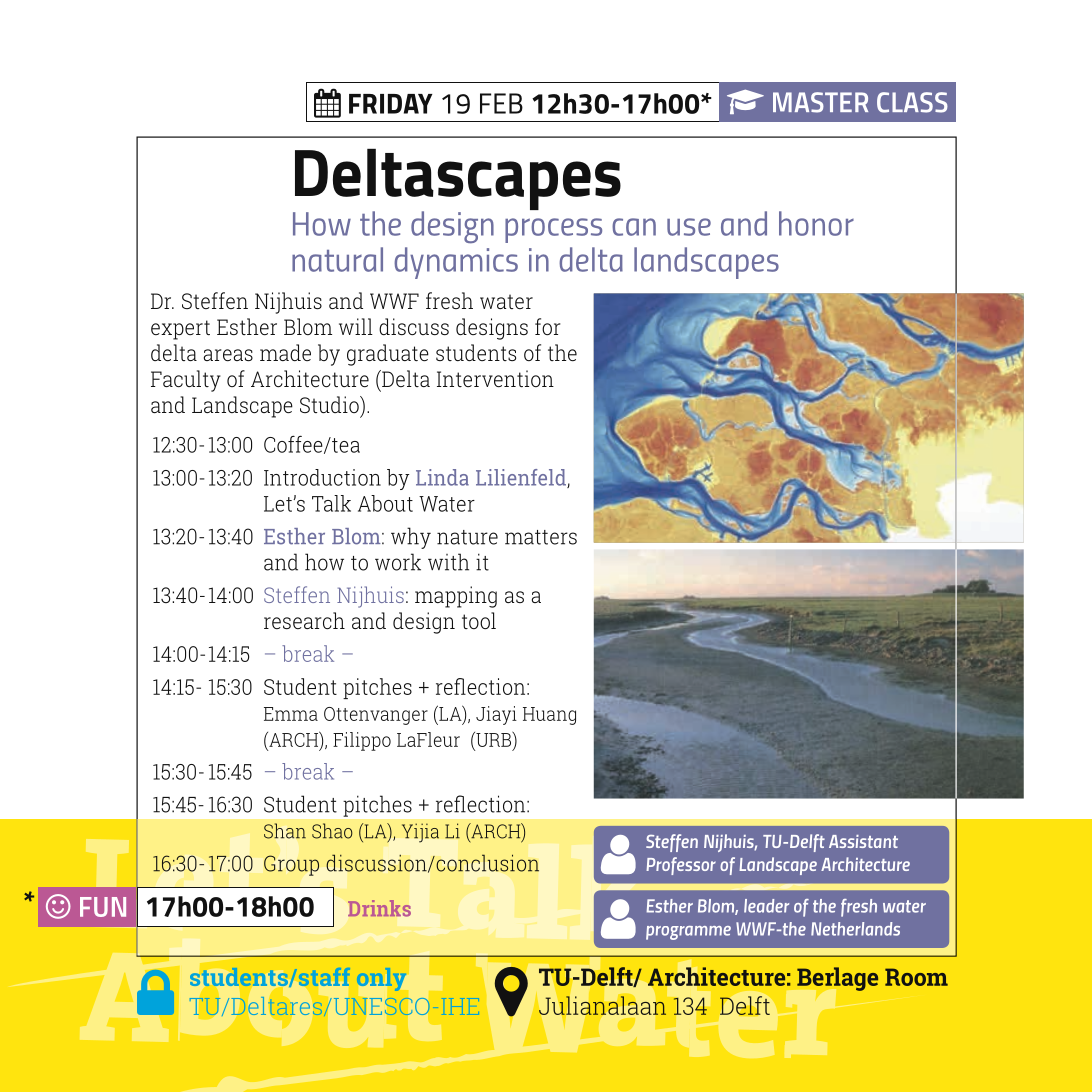 The height and width of the screenshot is (1092, 1092). Describe the element at coordinates (816, 223) in the screenshot. I see `honor` at that location.
